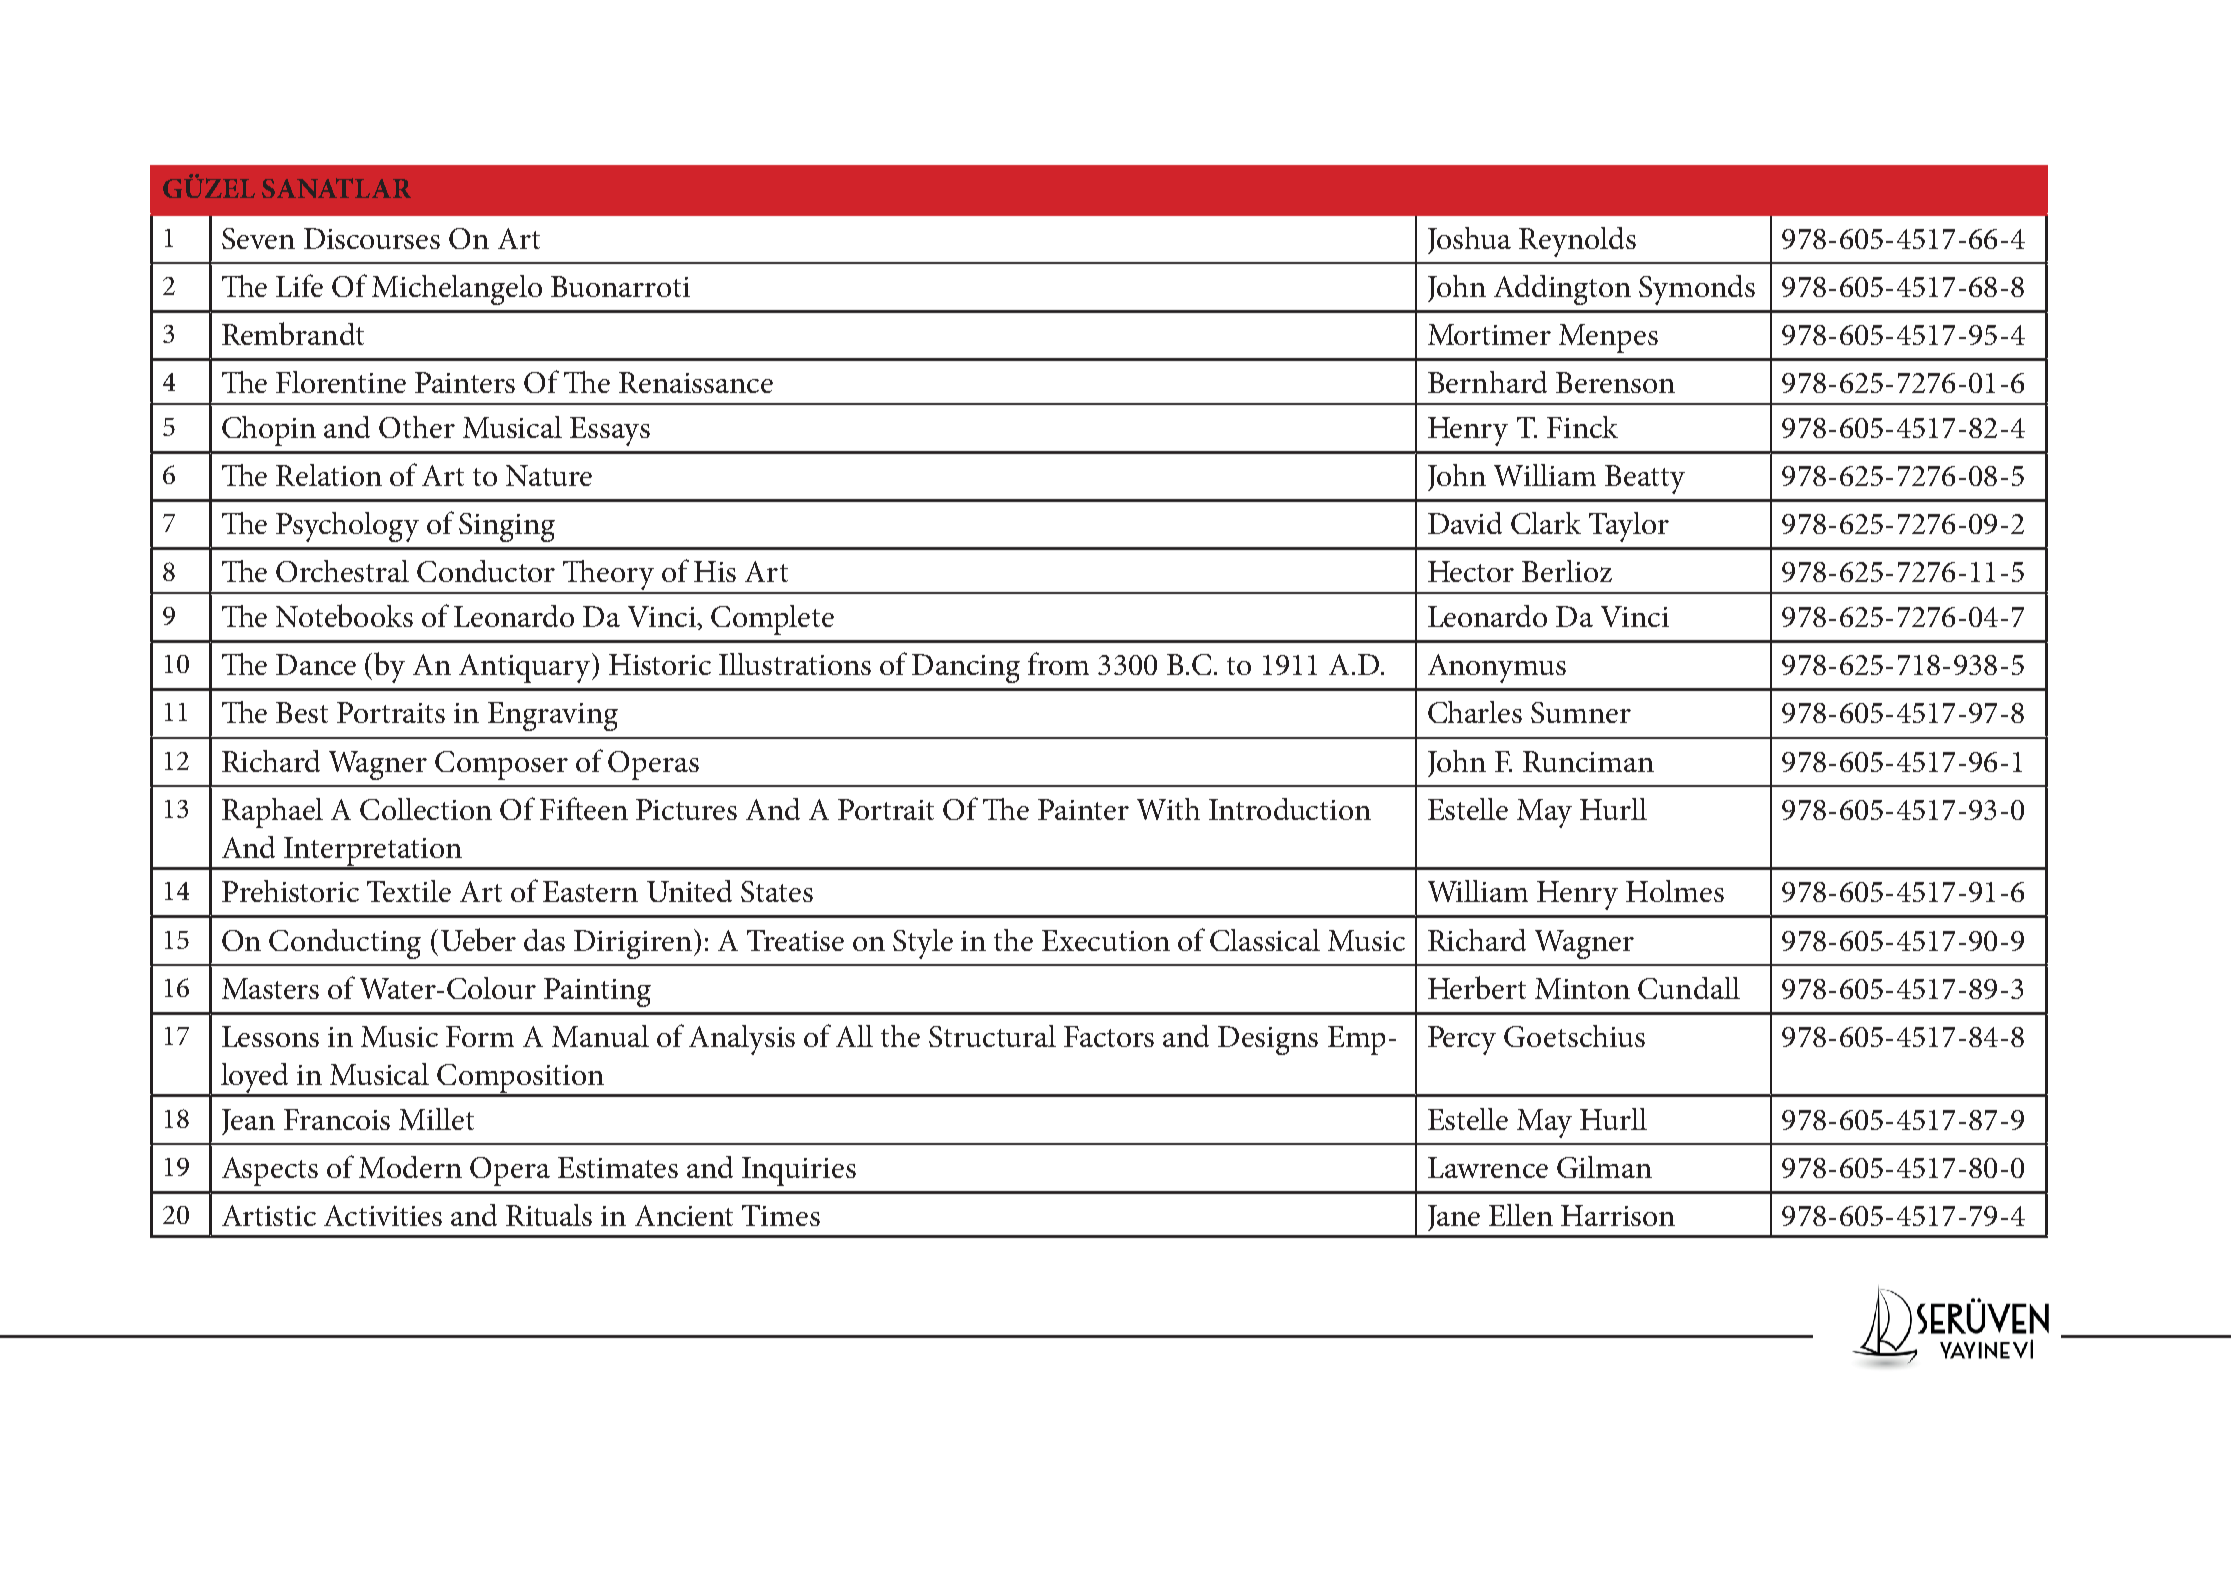 This screenshot has width=2231, height=1577. I want to click on Charles, so click(1475, 712).
